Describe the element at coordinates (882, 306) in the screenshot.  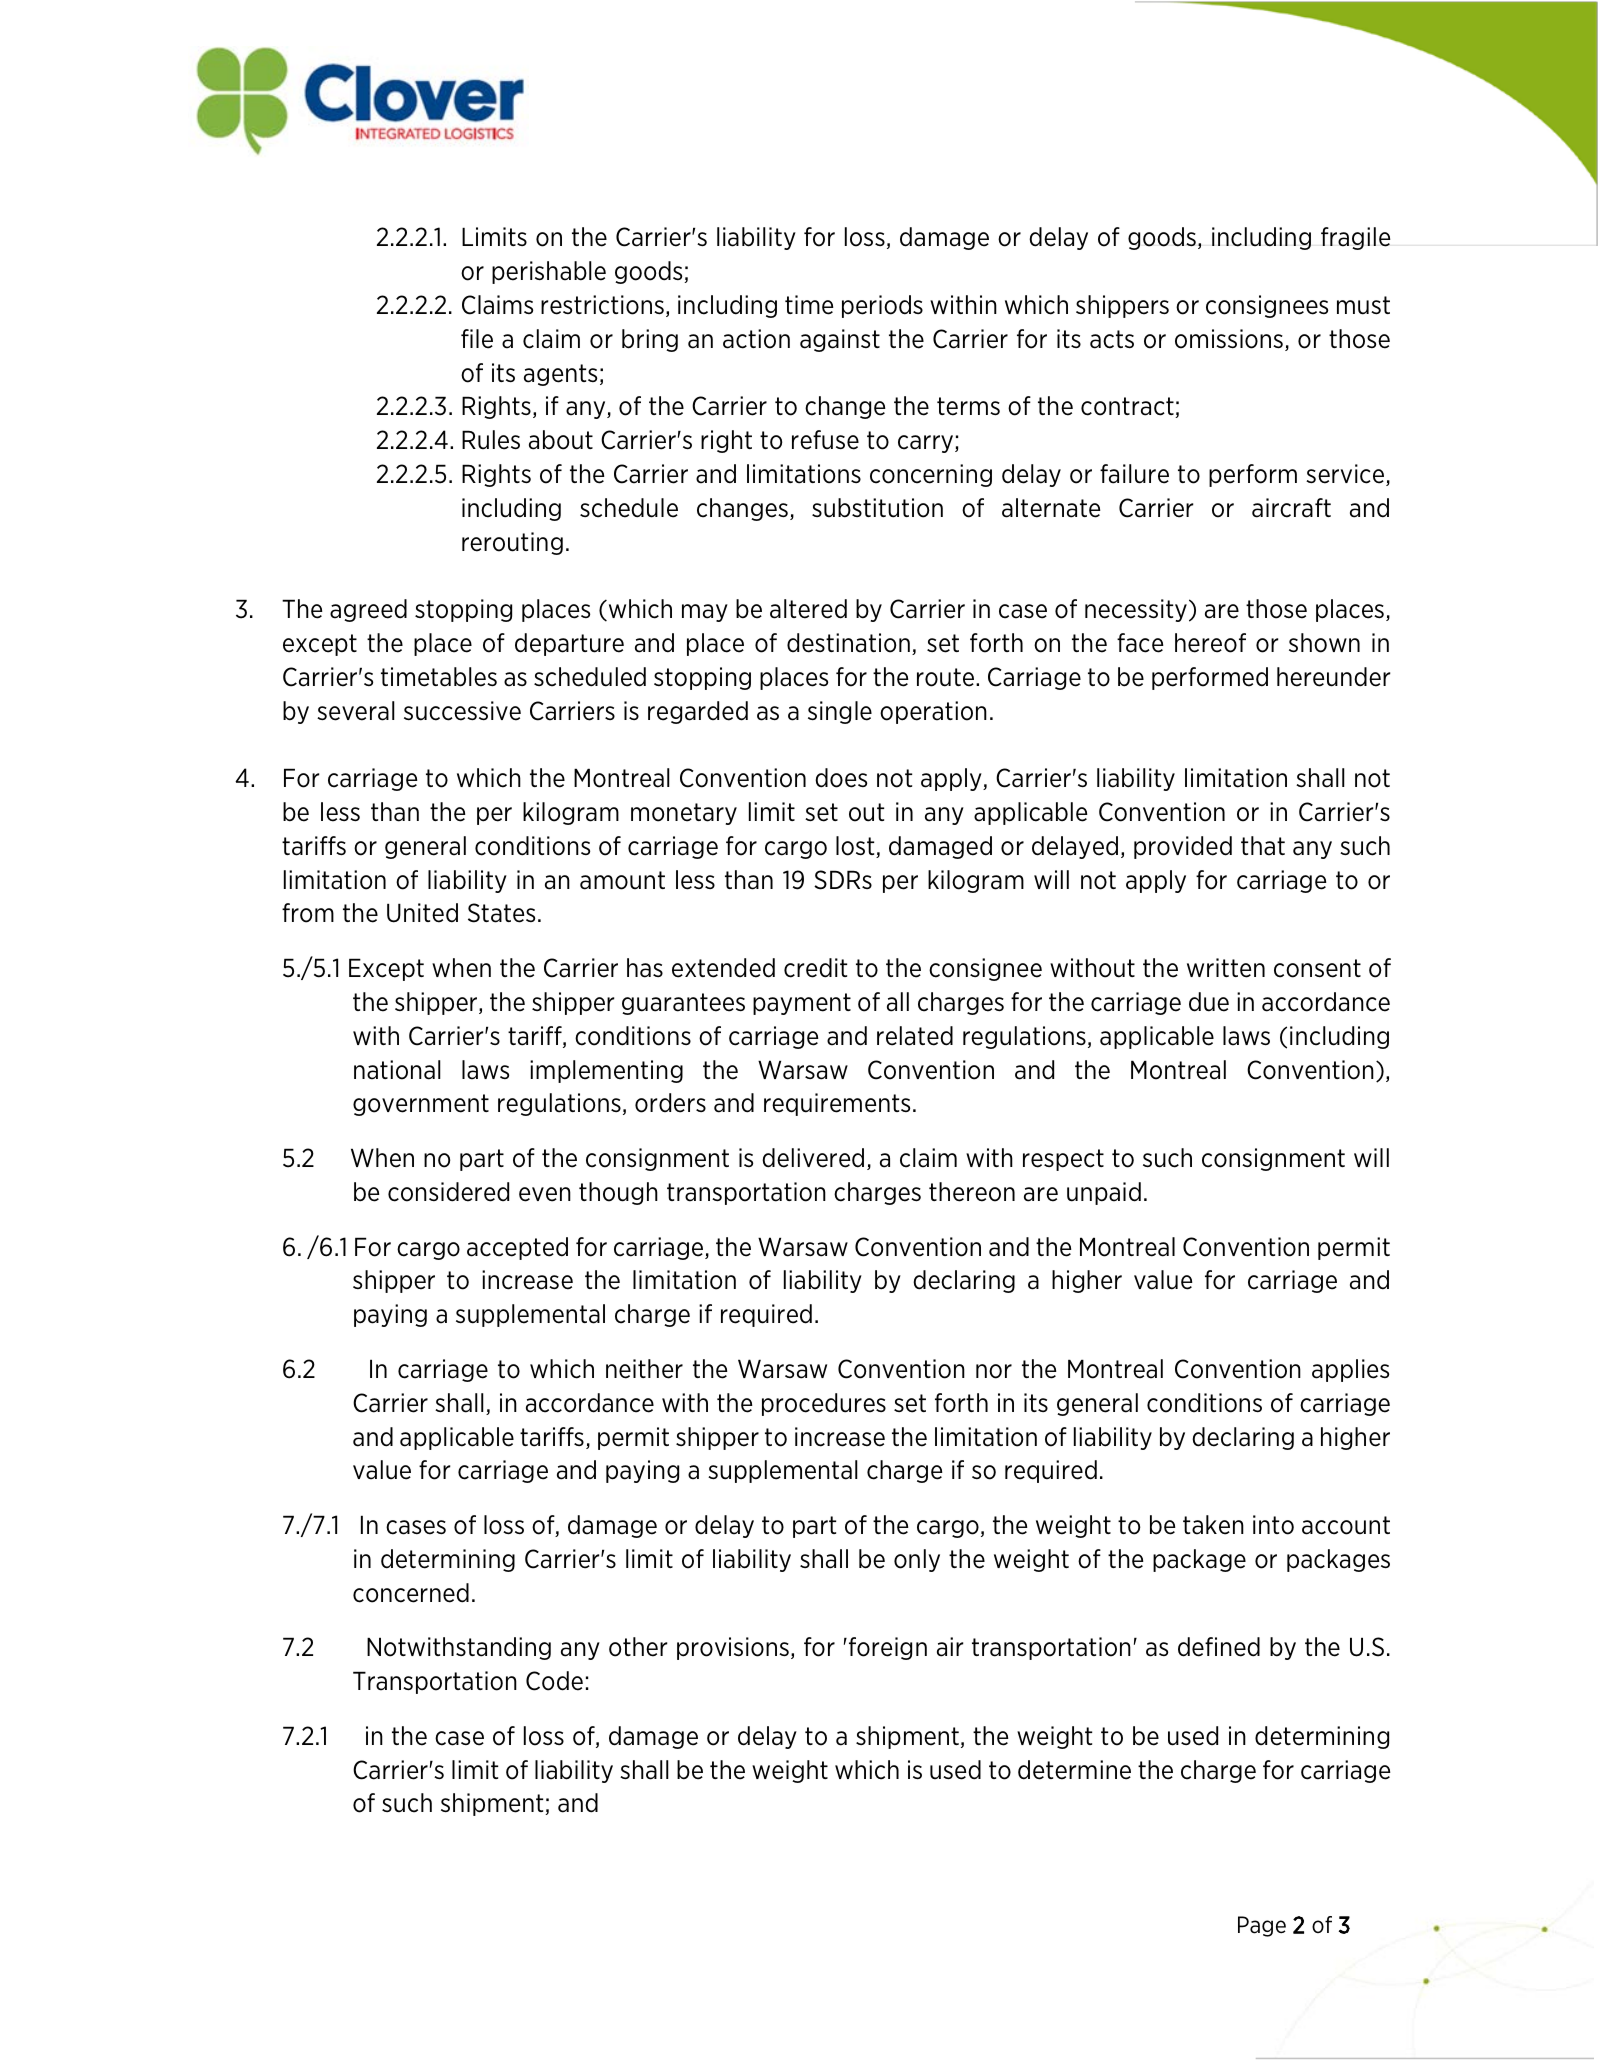
I see `periods` at that location.
